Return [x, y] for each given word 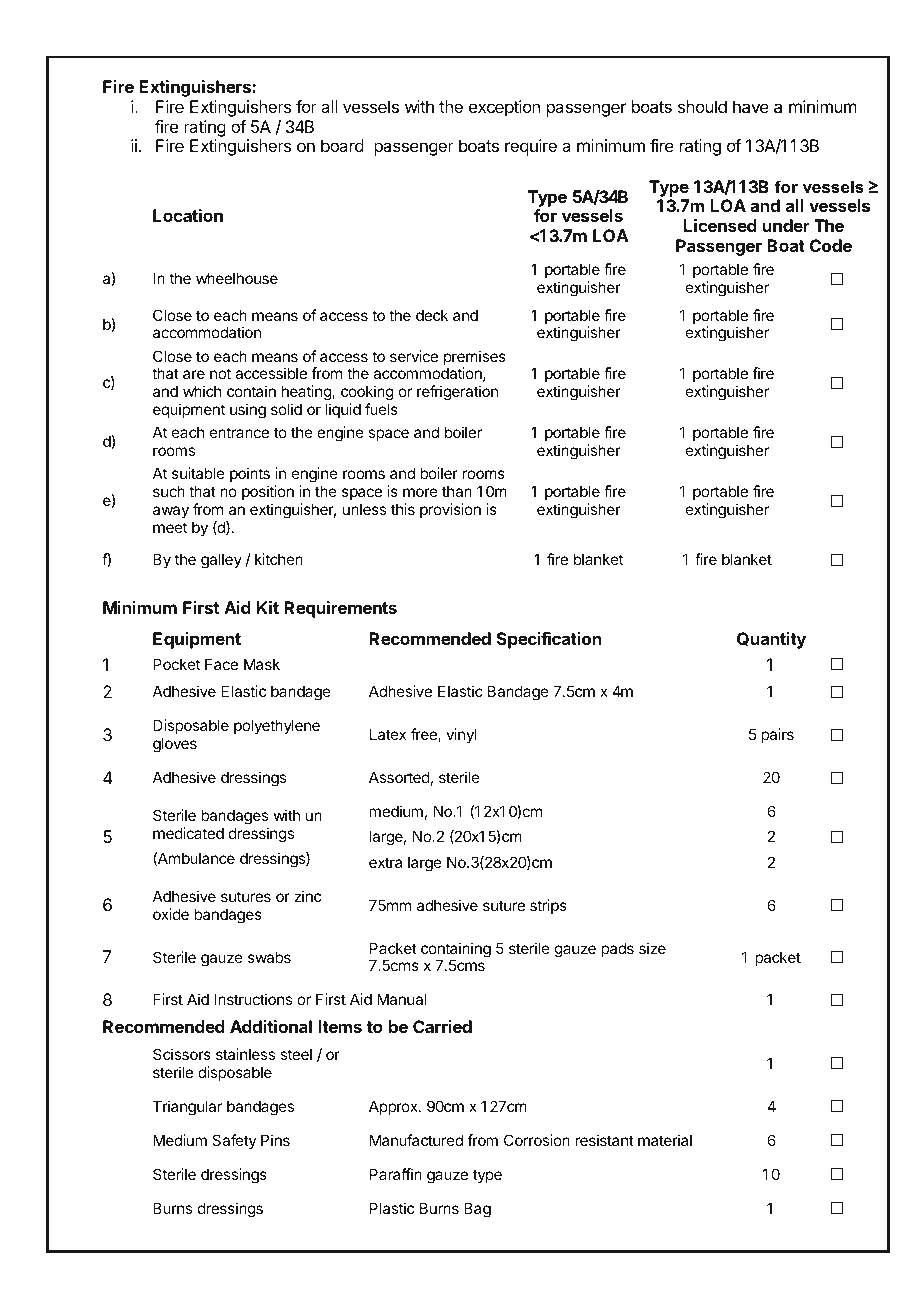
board [342, 145]
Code [831, 245]
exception [504, 108]
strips [548, 906]
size [652, 948]
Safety [234, 1141]
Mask [262, 664]
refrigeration [457, 393]
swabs [269, 957]
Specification [549, 640]
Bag [477, 1210]
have [751, 106]
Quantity [771, 640]
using [248, 411]
